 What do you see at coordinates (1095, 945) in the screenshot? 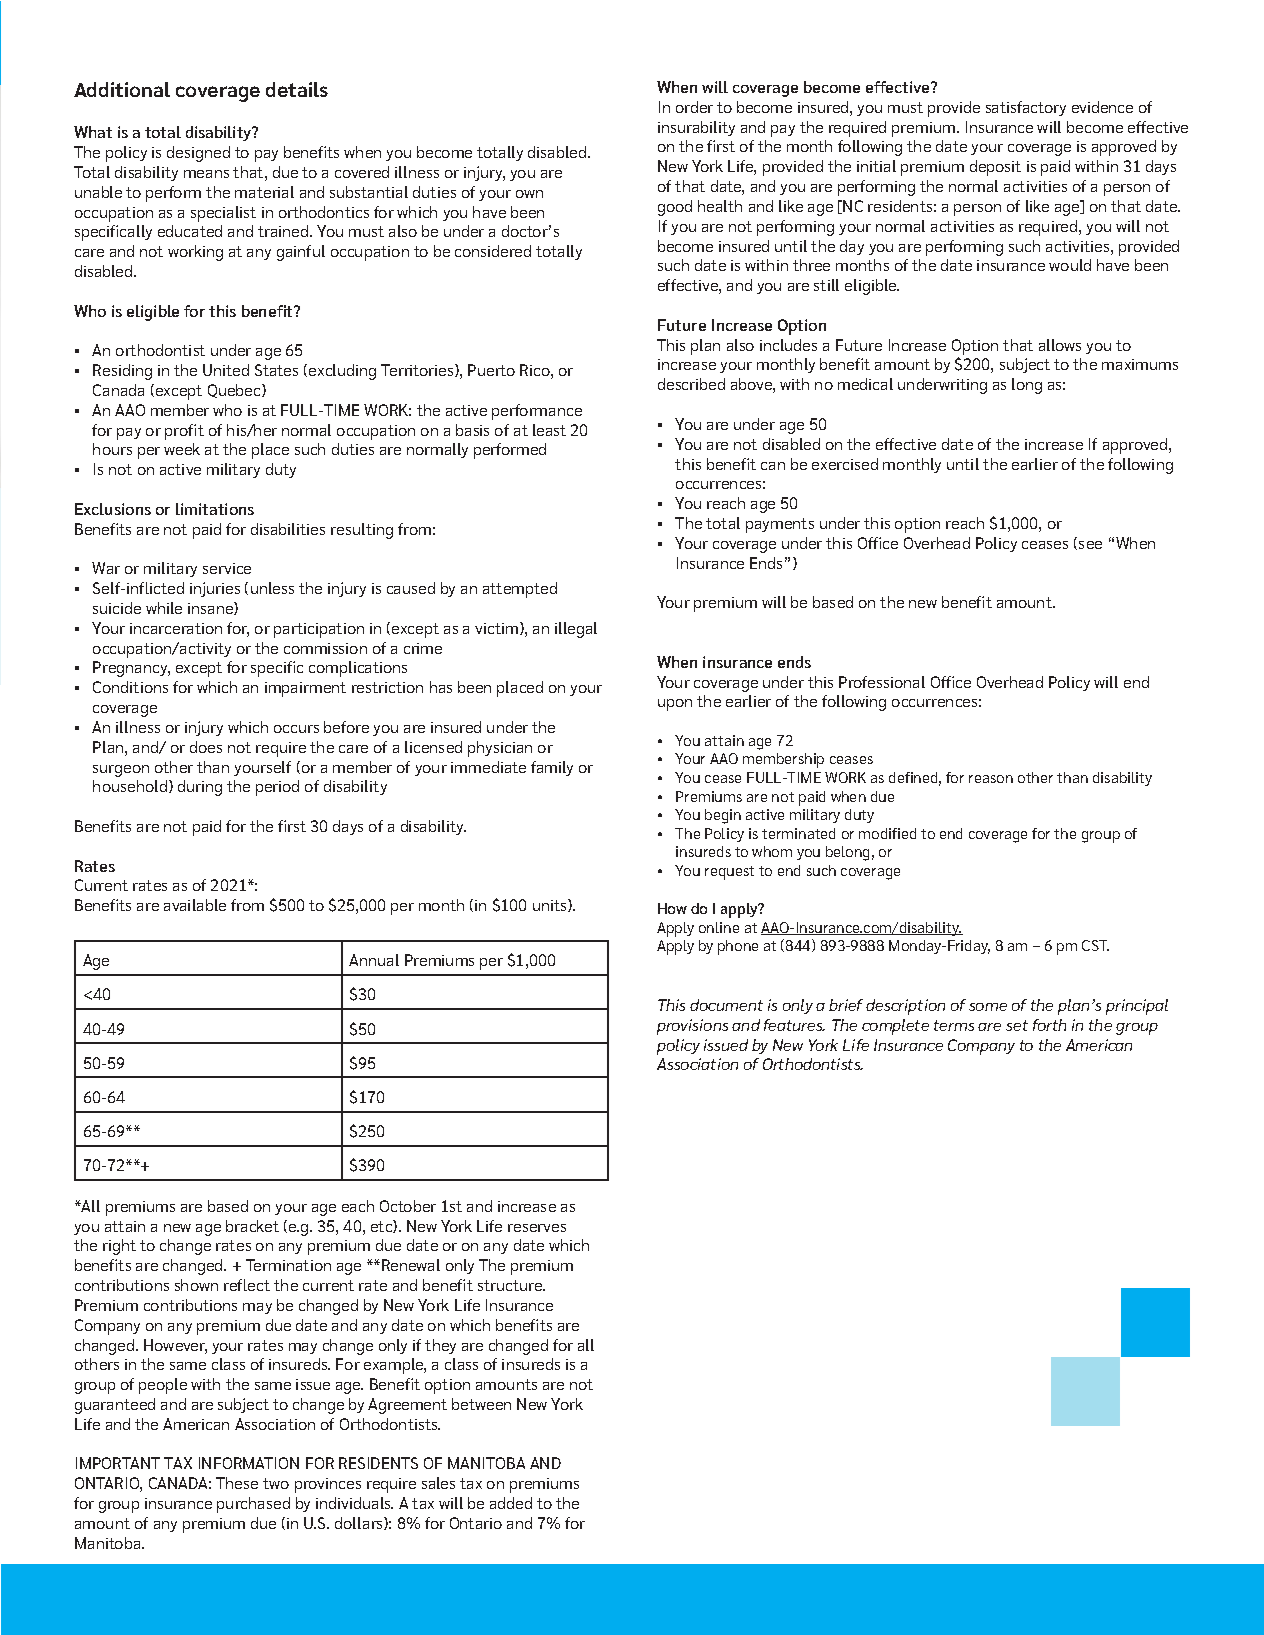
I see `CST` at bounding box center [1095, 945].
